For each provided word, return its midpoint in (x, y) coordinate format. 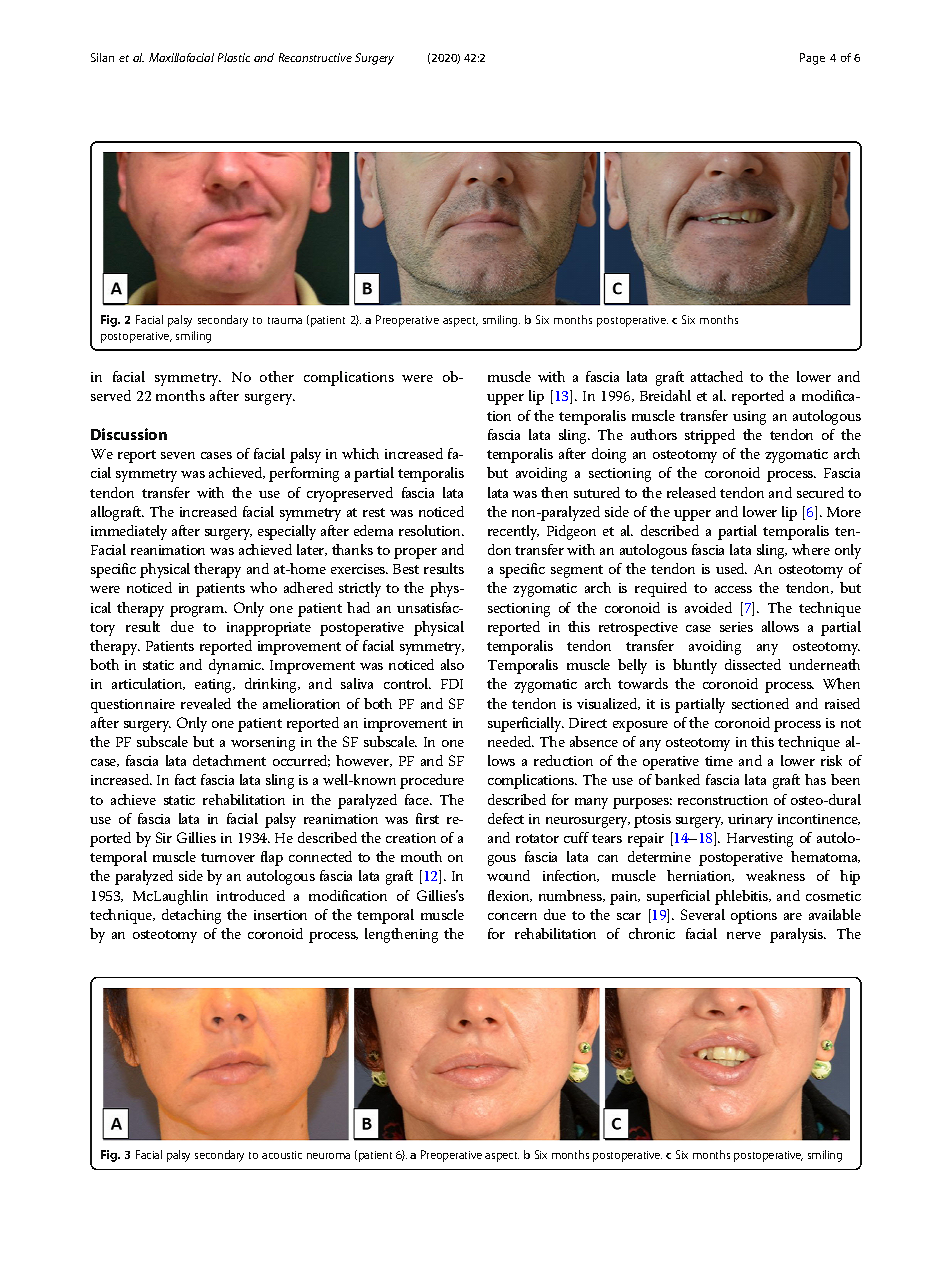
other (277, 376)
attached (717, 376)
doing (609, 455)
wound (508, 875)
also (452, 664)
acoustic (282, 1155)
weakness (775, 875)
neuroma (328, 1156)
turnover (228, 857)
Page (812, 59)
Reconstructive (315, 57)
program (198, 611)
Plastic (234, 57)
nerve (744, 935)
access (733, 589)
